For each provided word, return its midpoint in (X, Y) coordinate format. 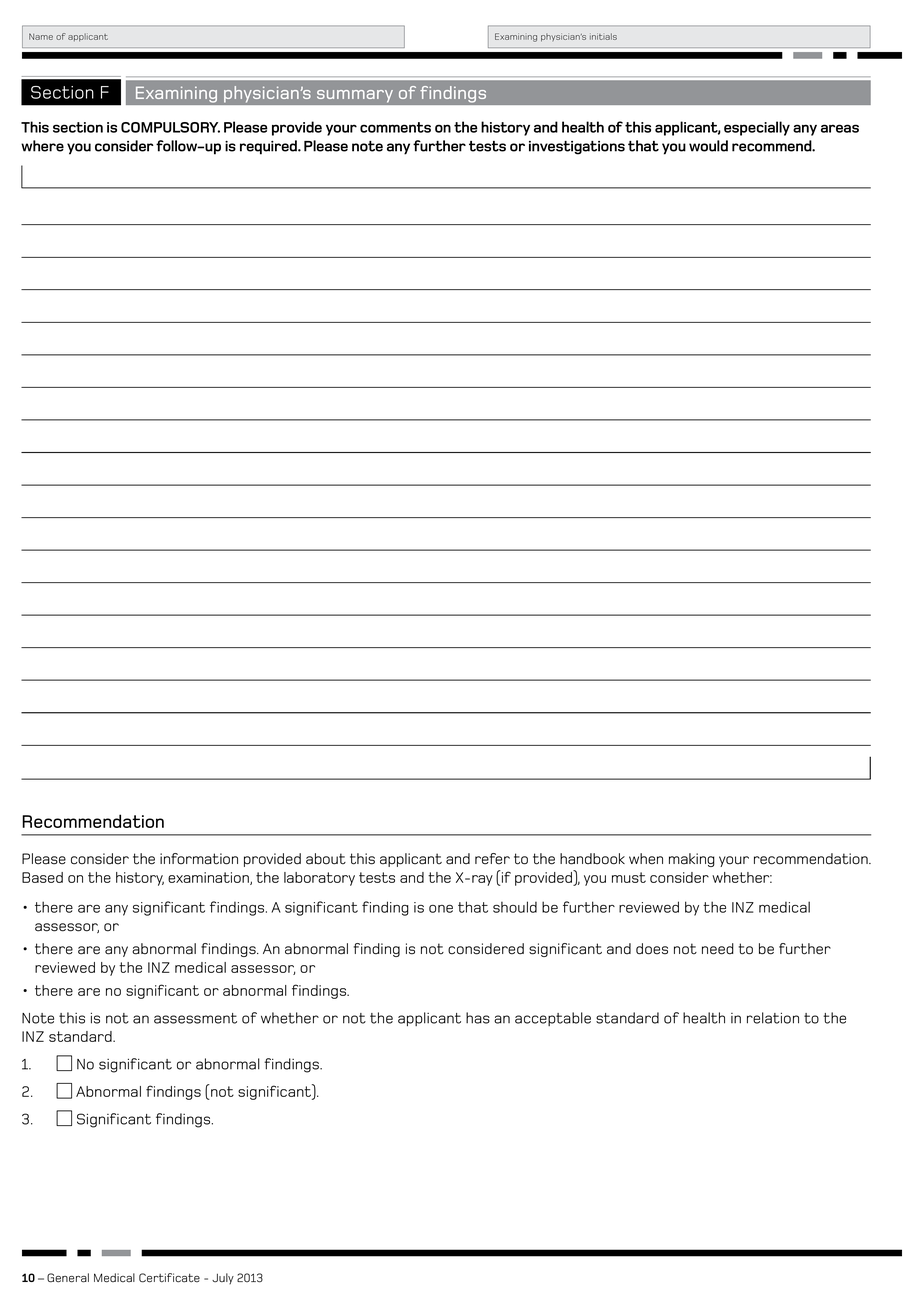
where (42, 146)
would (708, 146)
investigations (577, 148)
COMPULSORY (170, 127)
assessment (195, 1018)
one (441, 909)
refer (492, 859)
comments (395, 127)
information (199, 859)
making (692, 860)
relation (773, 1018)
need (718, 949)
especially (757, 128)
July (223, 1278)
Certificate (169, 1278)
